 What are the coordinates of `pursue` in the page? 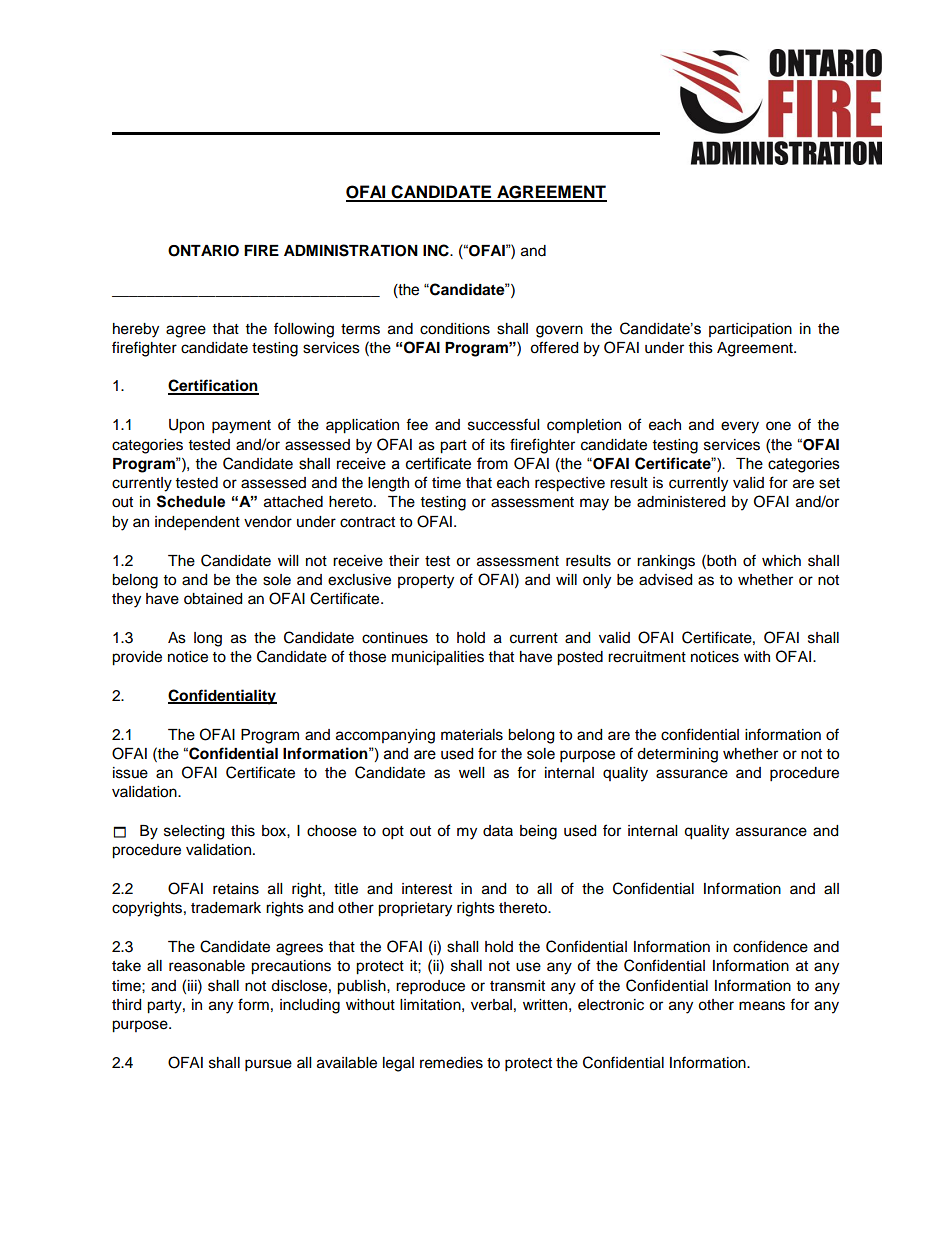 It's located at (268, 1065).
